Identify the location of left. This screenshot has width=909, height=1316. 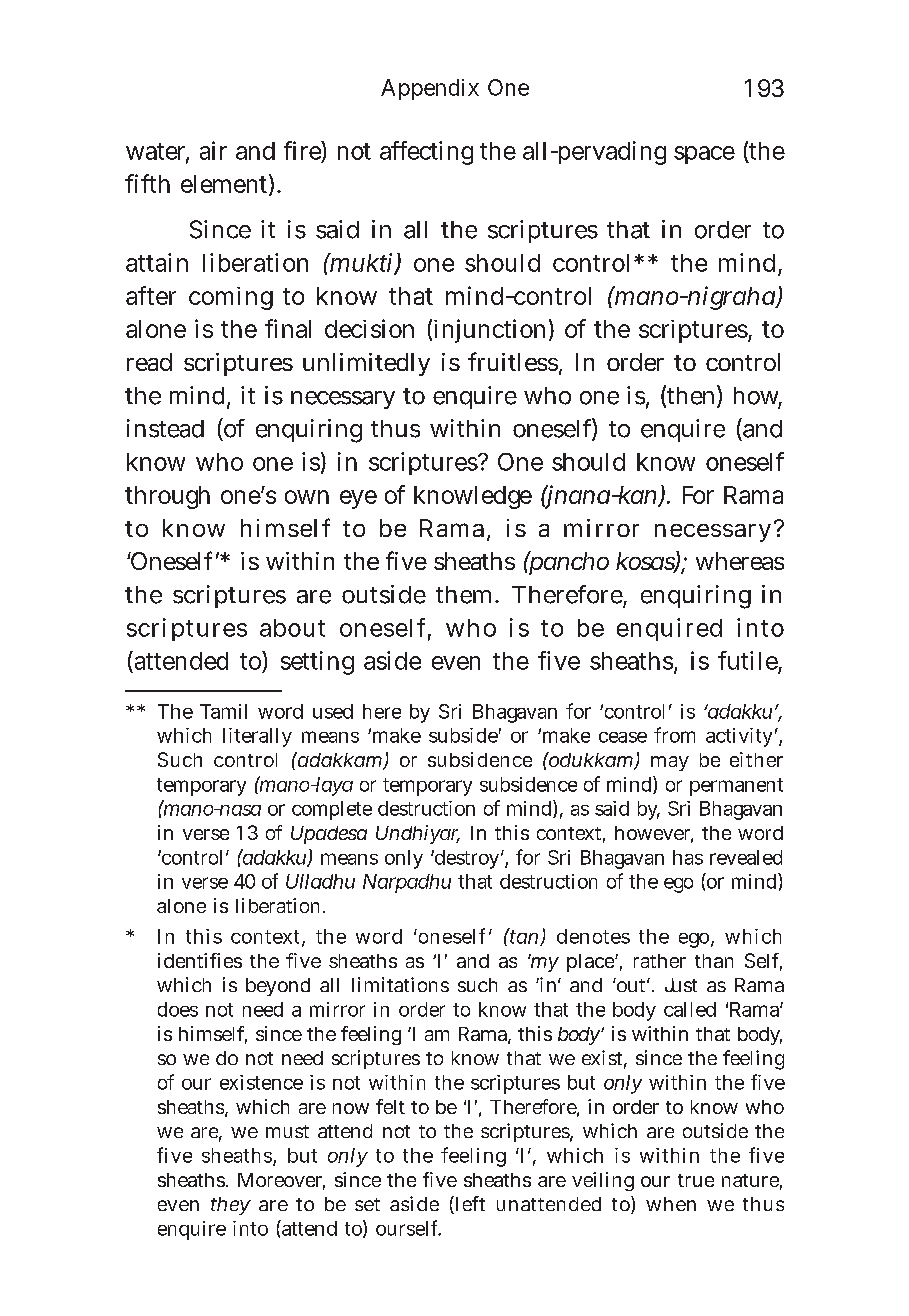
(469, 1205).
